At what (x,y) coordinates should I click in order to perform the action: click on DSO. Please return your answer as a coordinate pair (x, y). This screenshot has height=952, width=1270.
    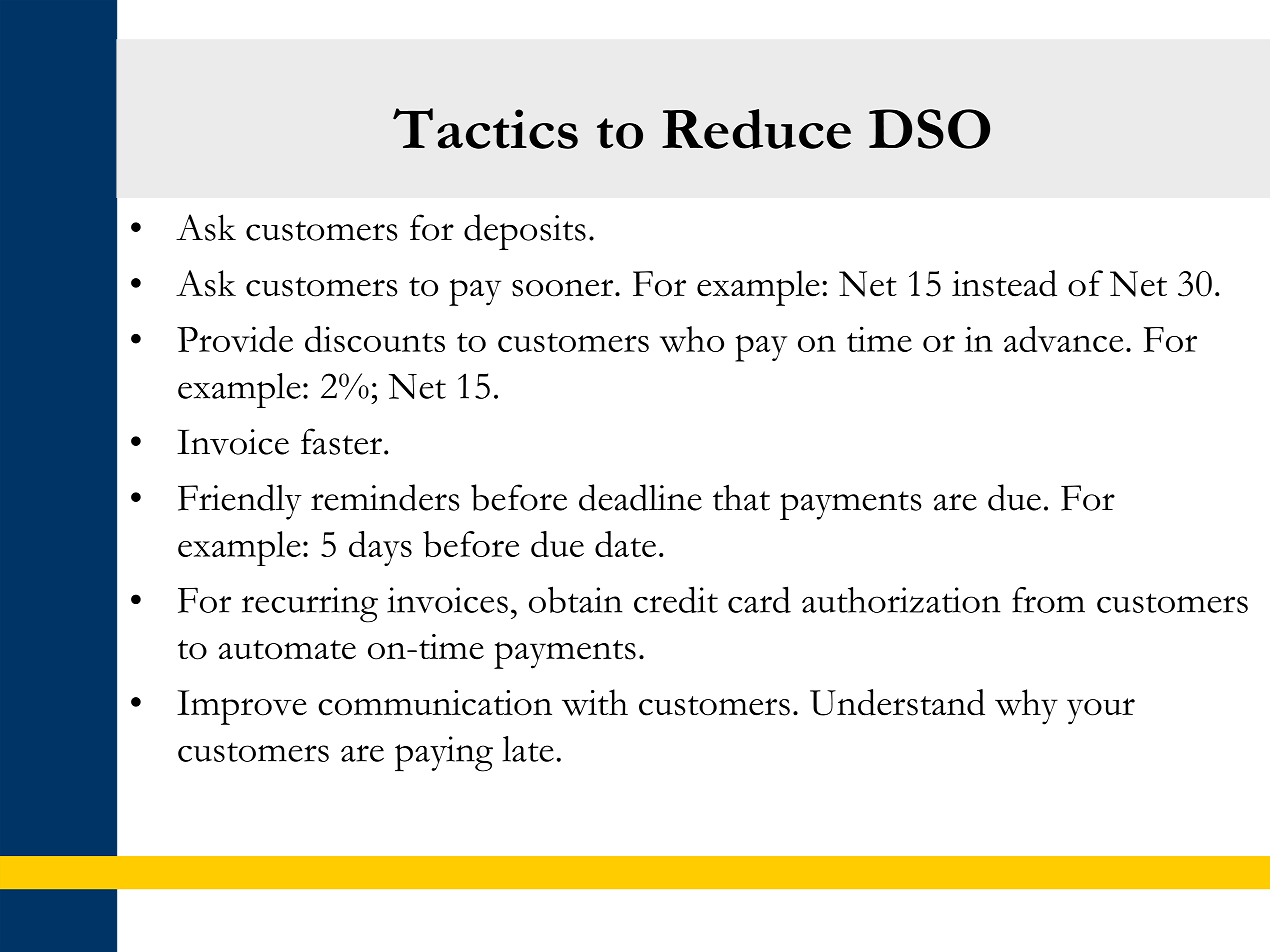
    Looking at the image, I should click on (929, 129).
